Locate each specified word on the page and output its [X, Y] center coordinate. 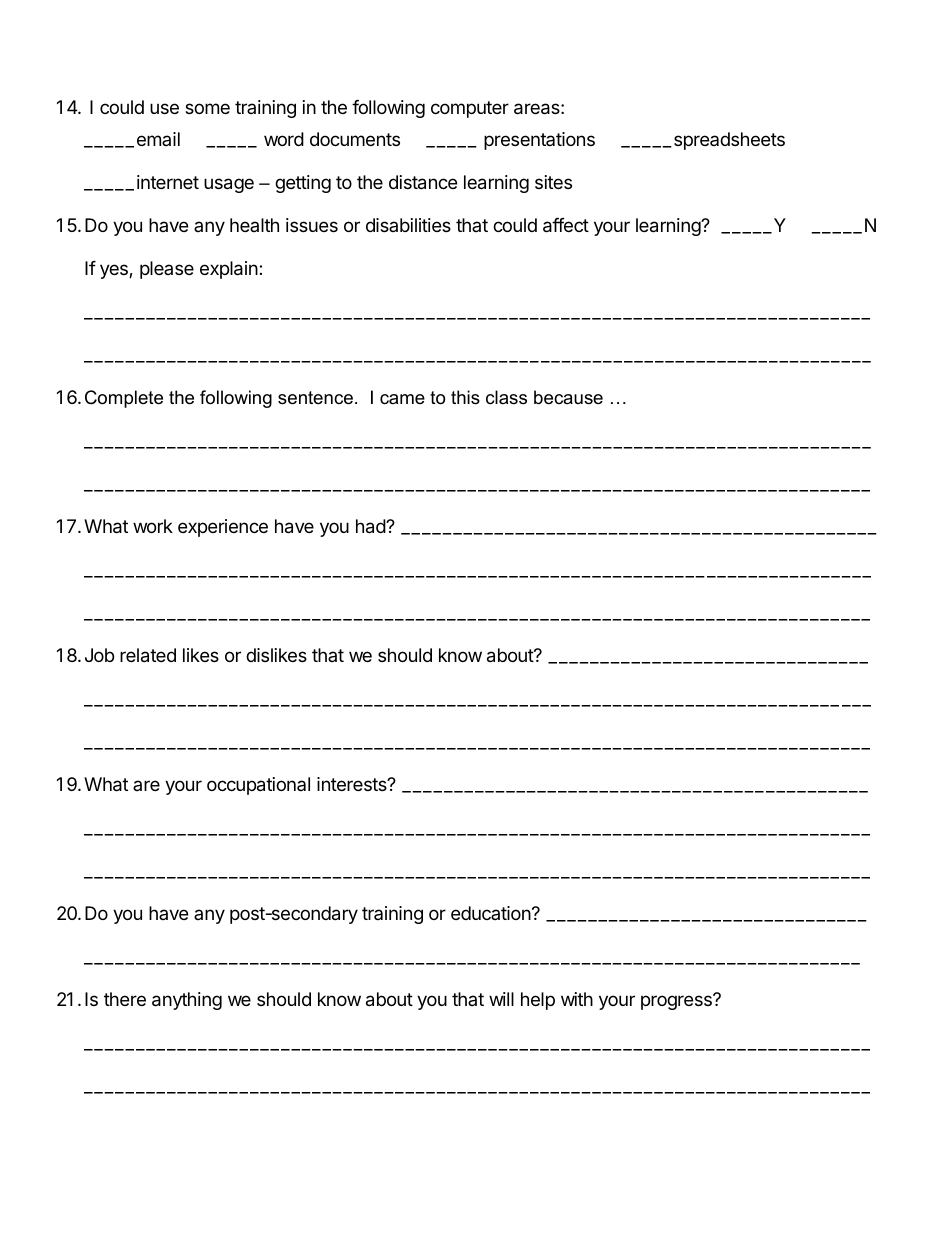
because [568, 397]
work [153, 526]
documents [355, 139]
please [167, 270]
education [491, 913]
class [506, 397]
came [402, 399]
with [577, 999]
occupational [258, 786]
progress [677, 1002]
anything [187, 1001]
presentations [539, 141]
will [501, 999]
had [371, 526]
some [207, 108]
